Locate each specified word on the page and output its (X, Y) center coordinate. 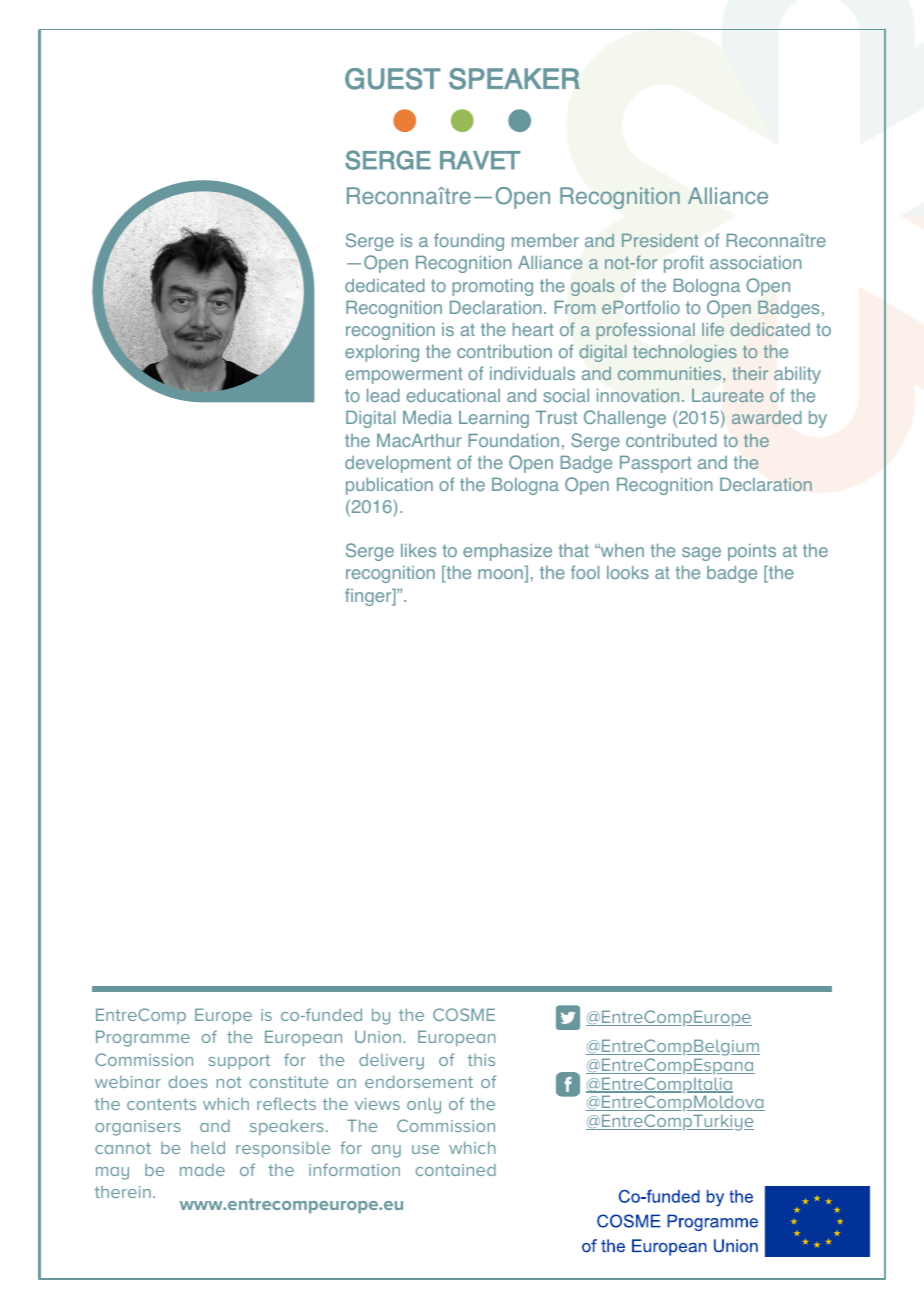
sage (701, 554)
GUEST (393, 79)
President (660, 240)
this (481, 1060)
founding (469, 242)
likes (418, 550)
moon (500, 574)
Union (378, 1036)
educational (453, 395)
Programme (143, 1038)
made (202, 1170)
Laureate (728, 395)
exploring (382, 353)
